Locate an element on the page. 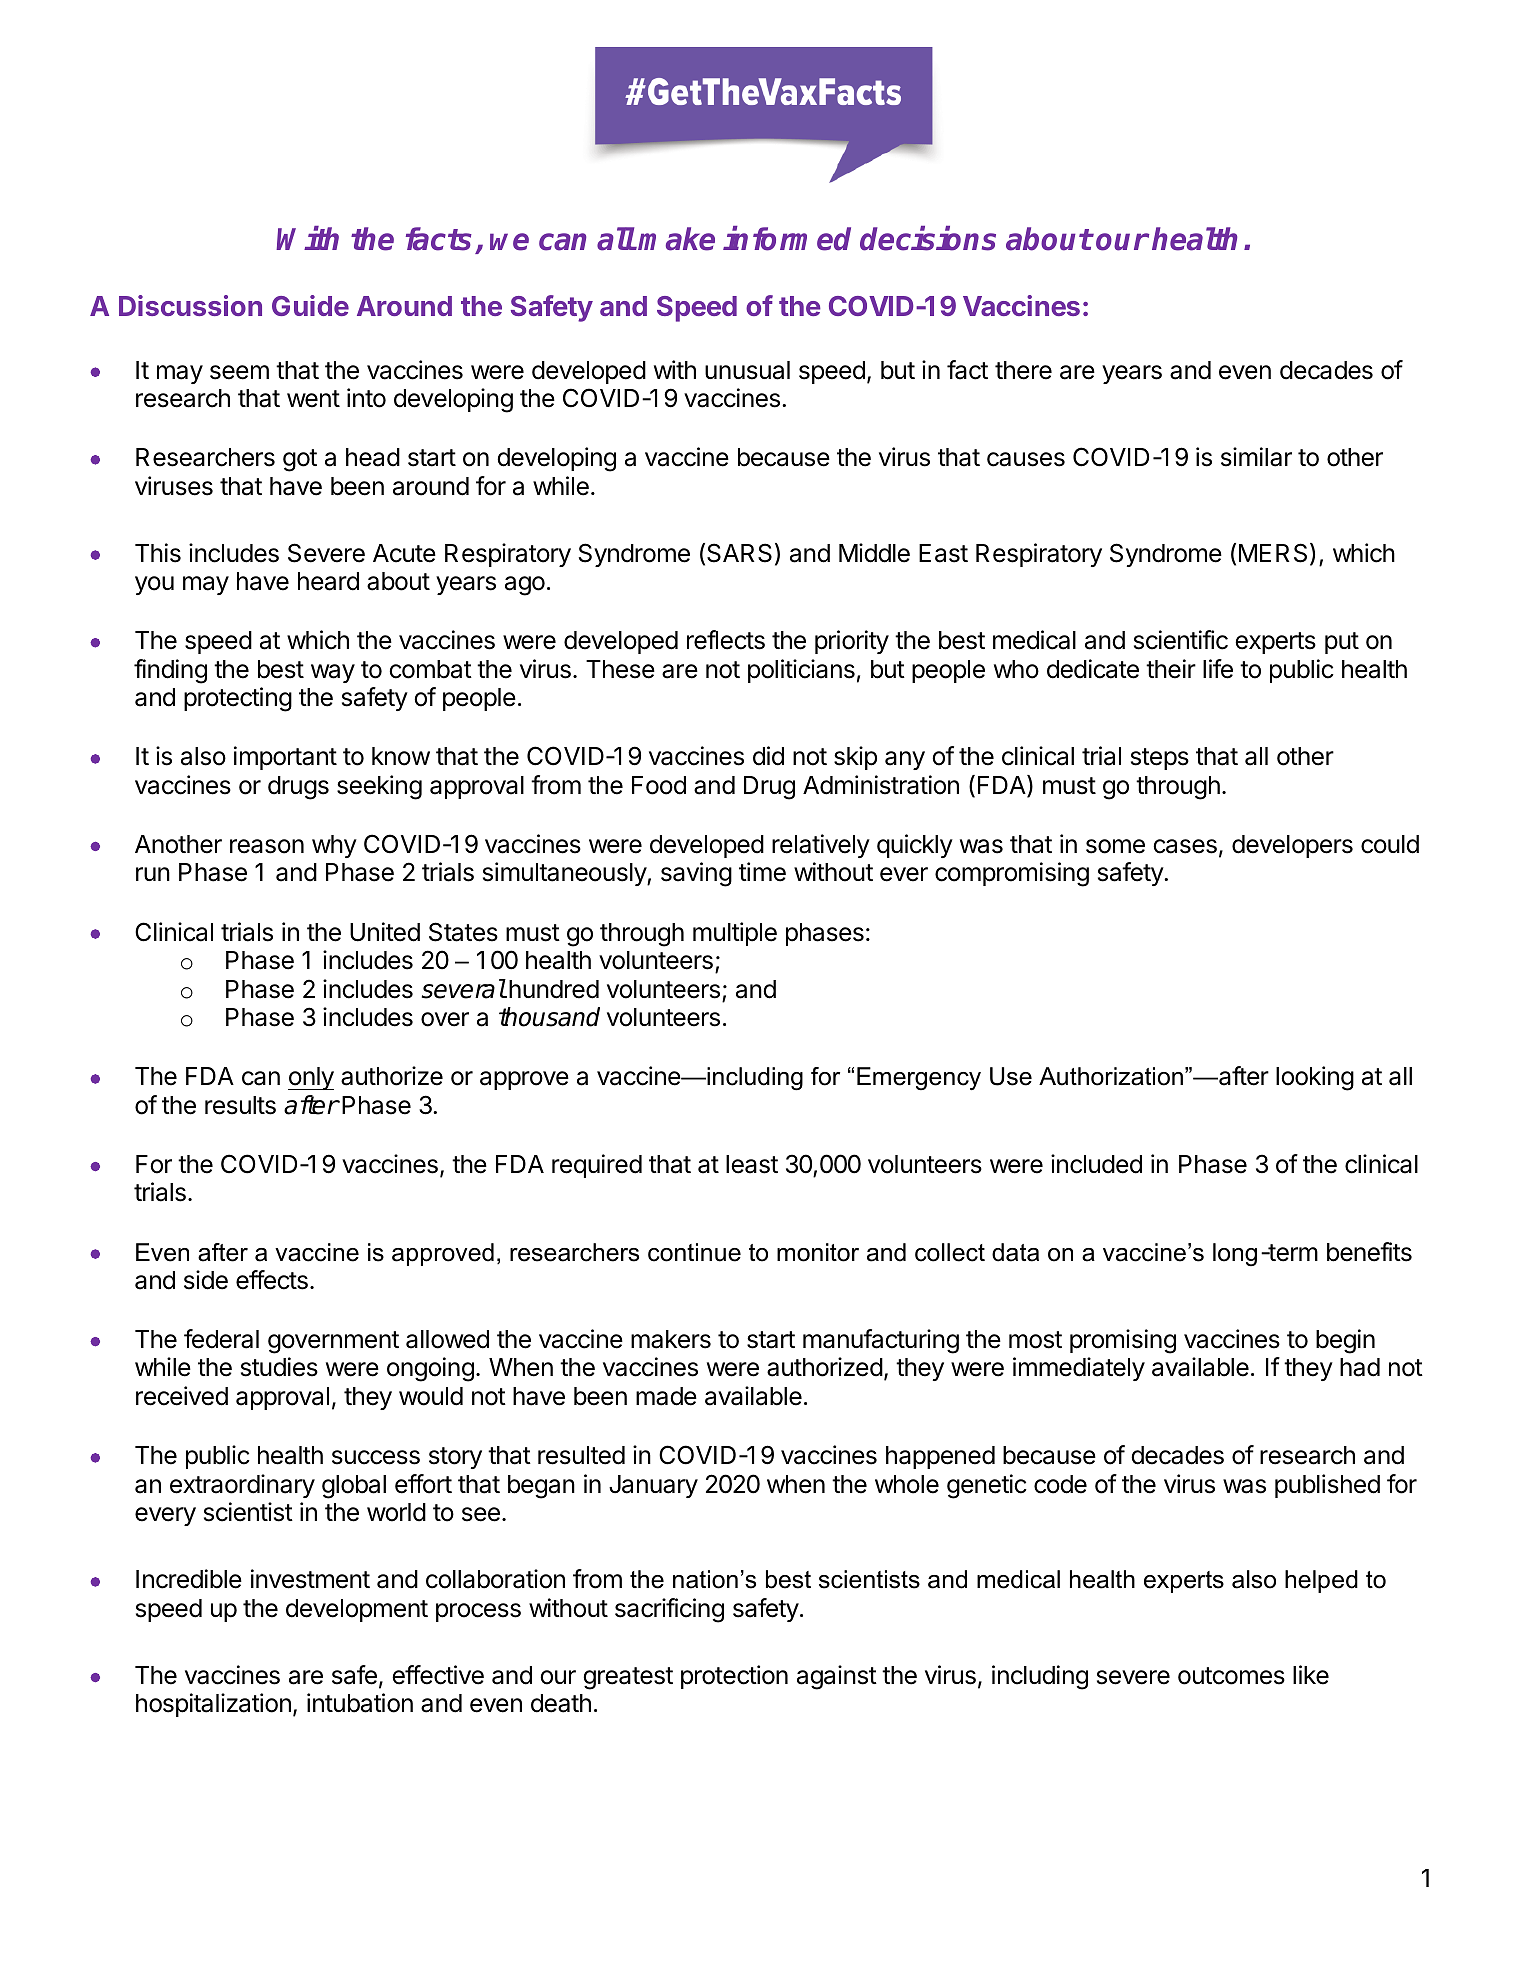 The width and height of the document is (1524, 1972). steps is located at coordinates (1160, 759).
